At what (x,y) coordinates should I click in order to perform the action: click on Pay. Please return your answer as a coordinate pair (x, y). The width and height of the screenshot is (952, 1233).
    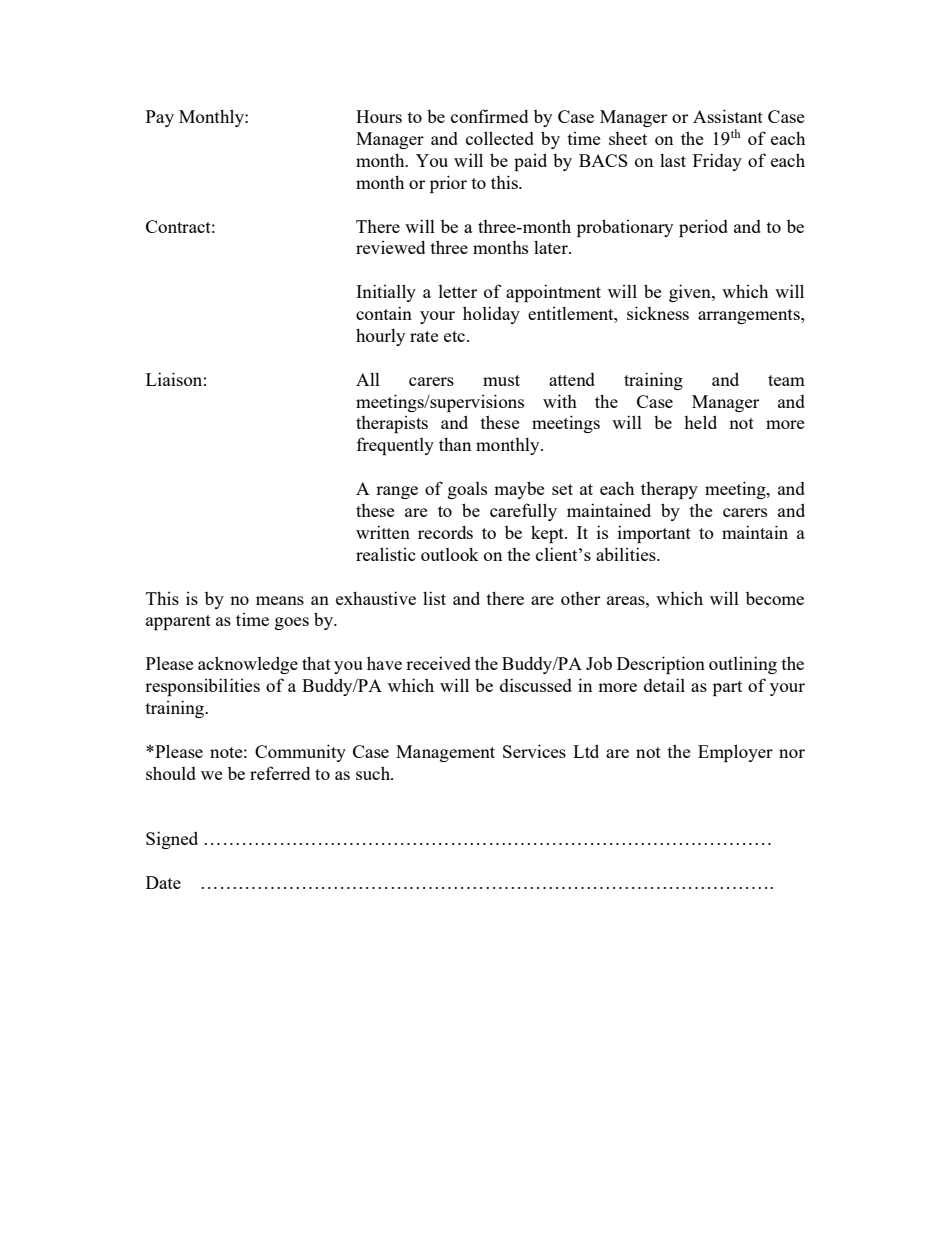
    Looking at the image, I should click on (160, 118).
